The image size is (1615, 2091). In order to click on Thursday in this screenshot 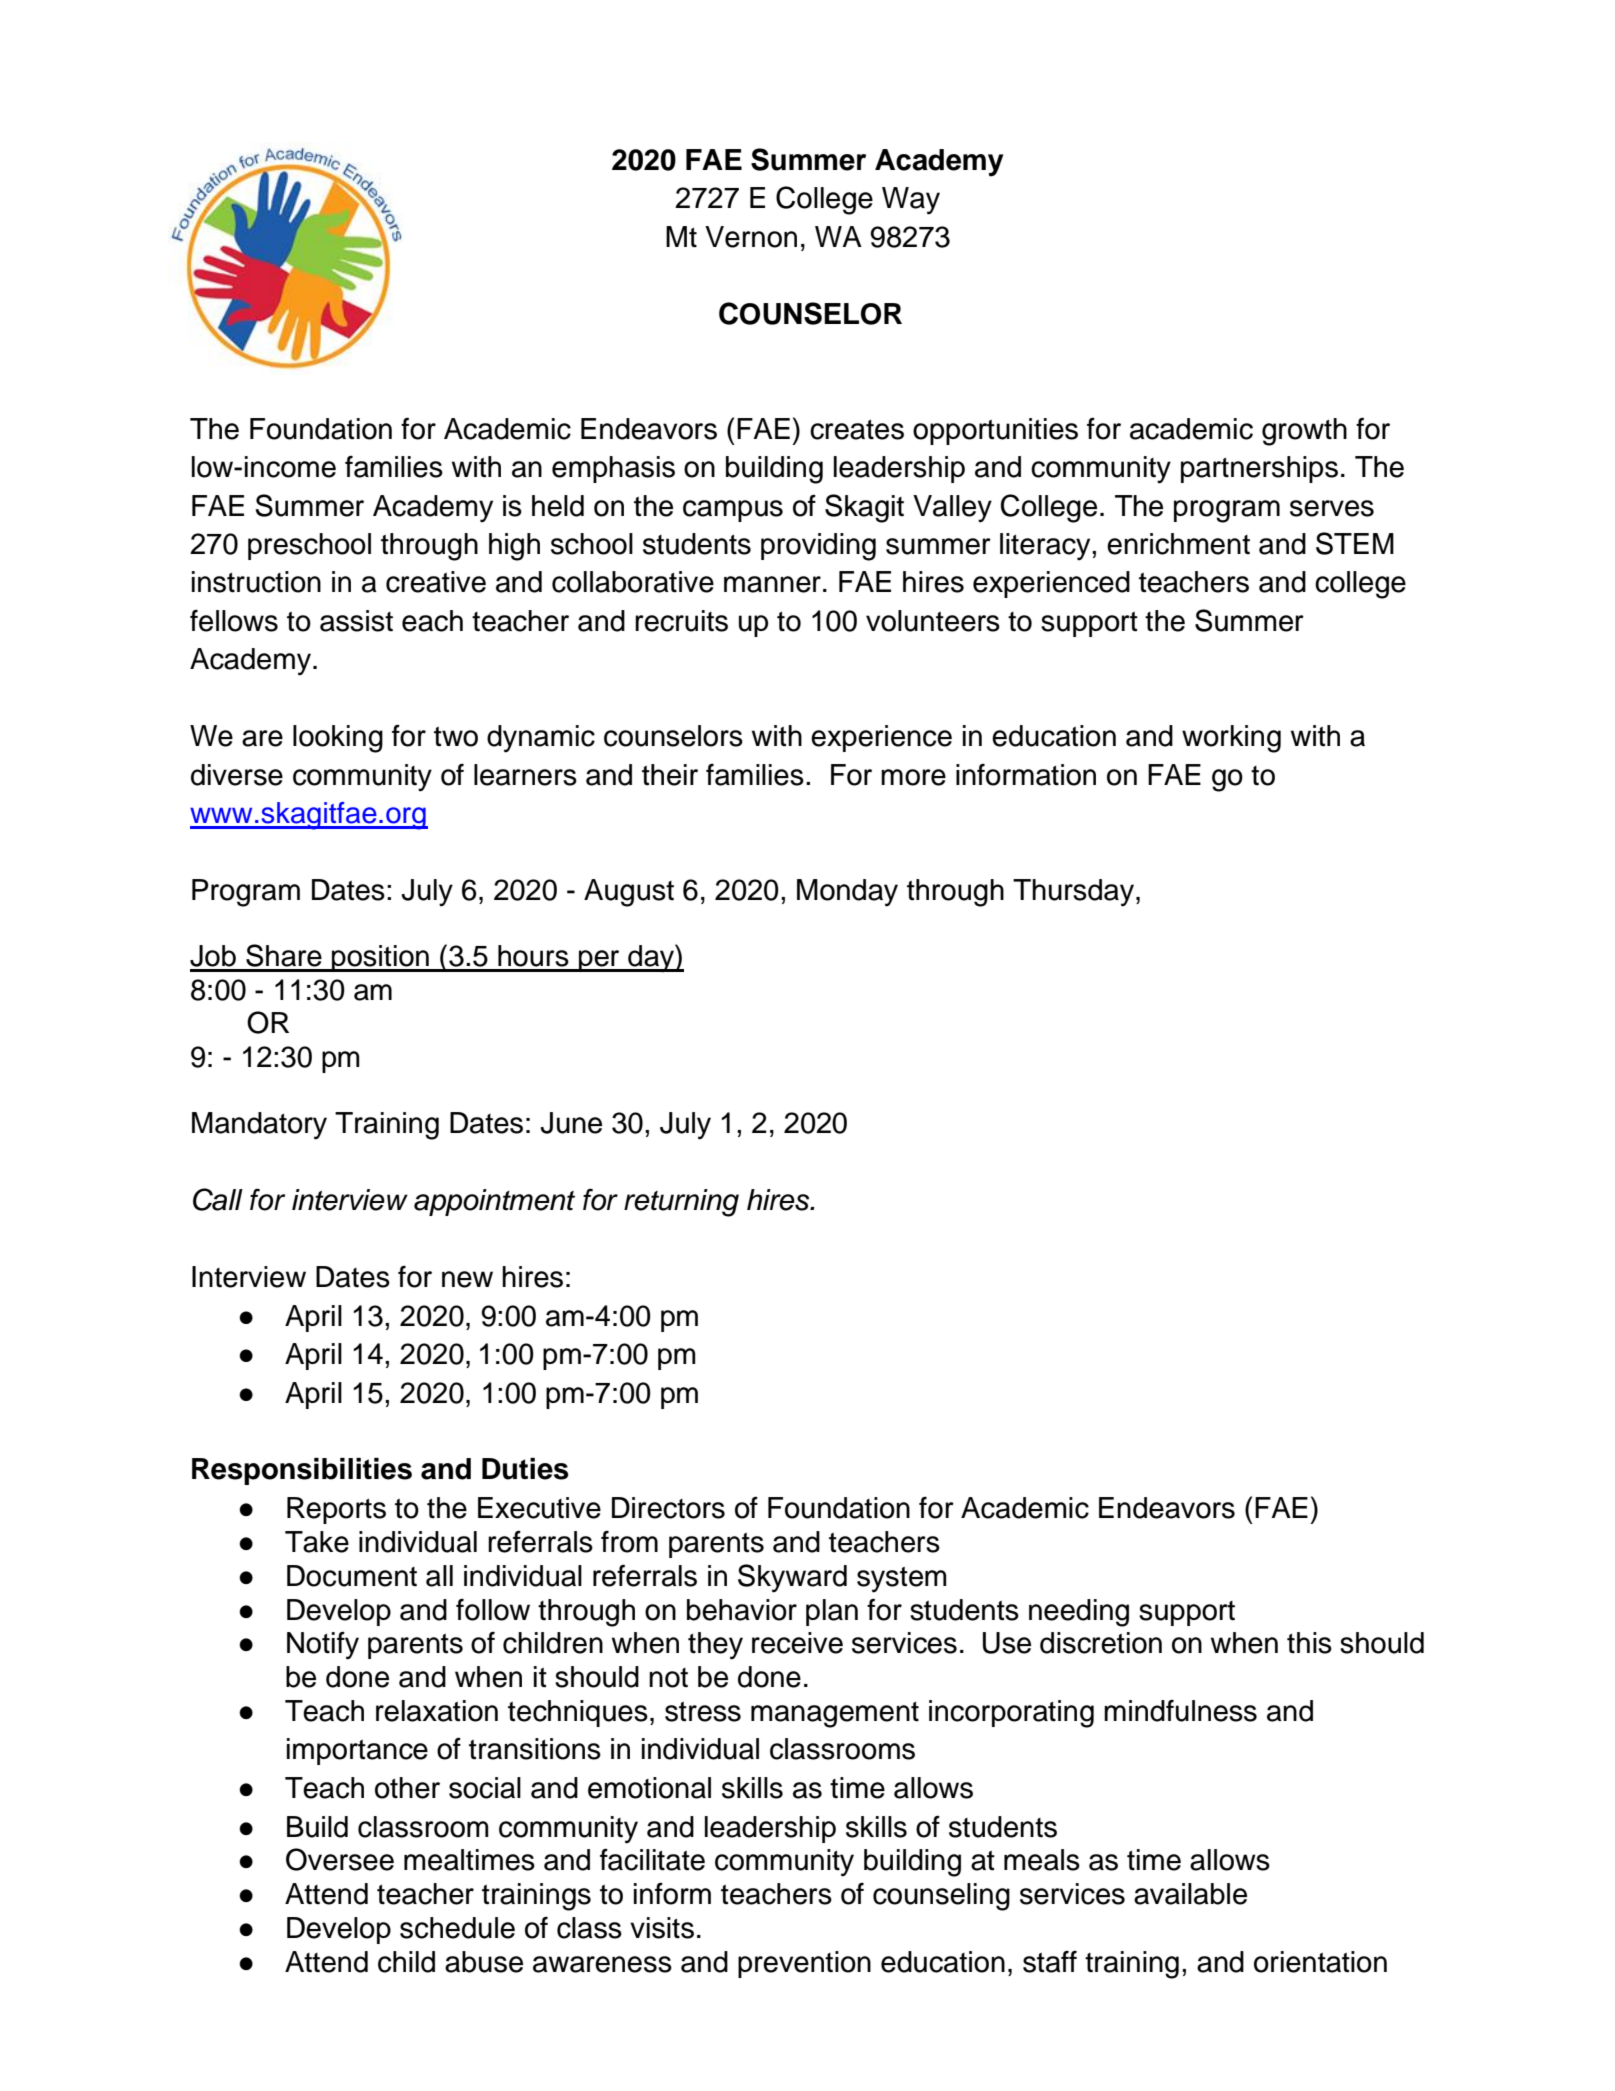, I will do `click(1073, 893)`.
